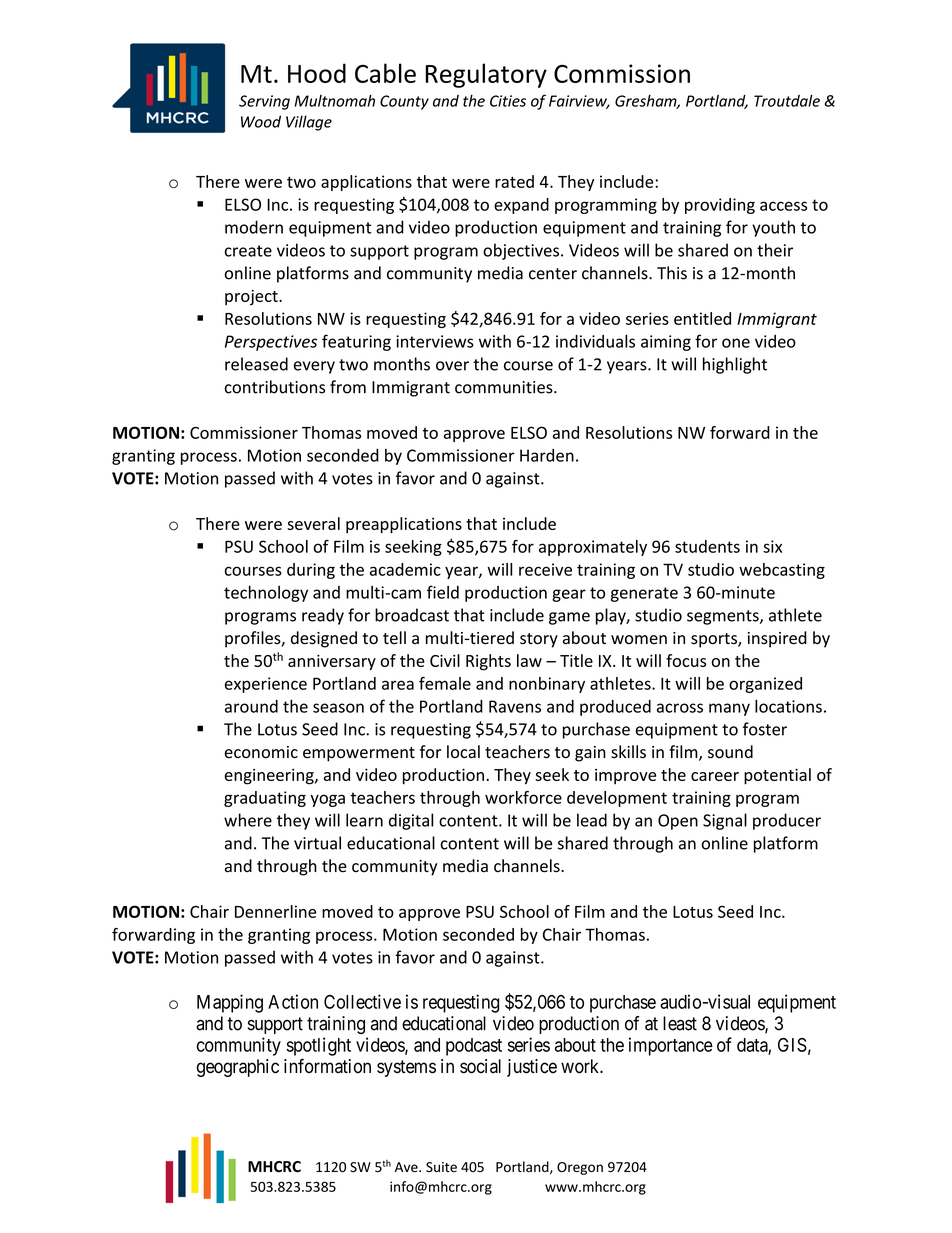 The image size is (952, 1233). Describe the element at coordinates (515, 706) in the document. I see `Ravens` at that location.
